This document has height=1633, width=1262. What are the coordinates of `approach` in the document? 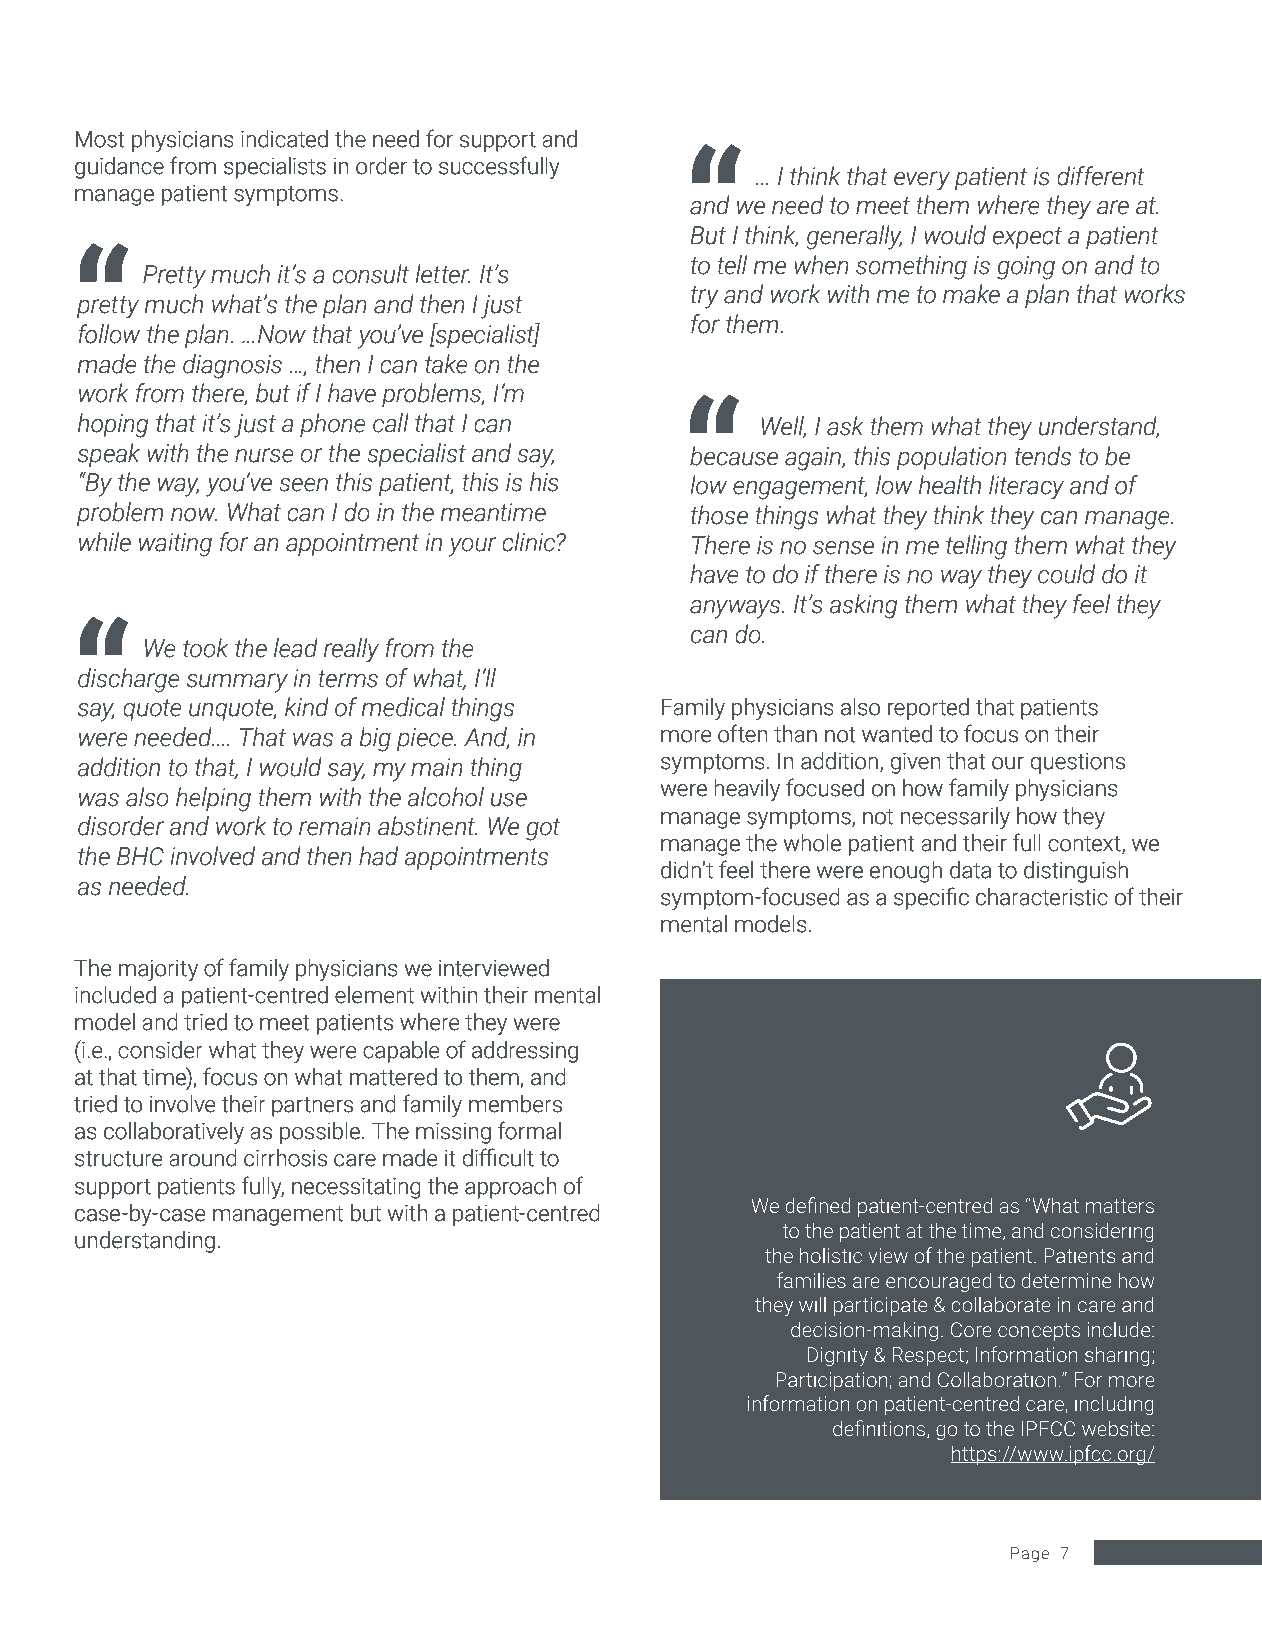 It's located at (511, 1188).
